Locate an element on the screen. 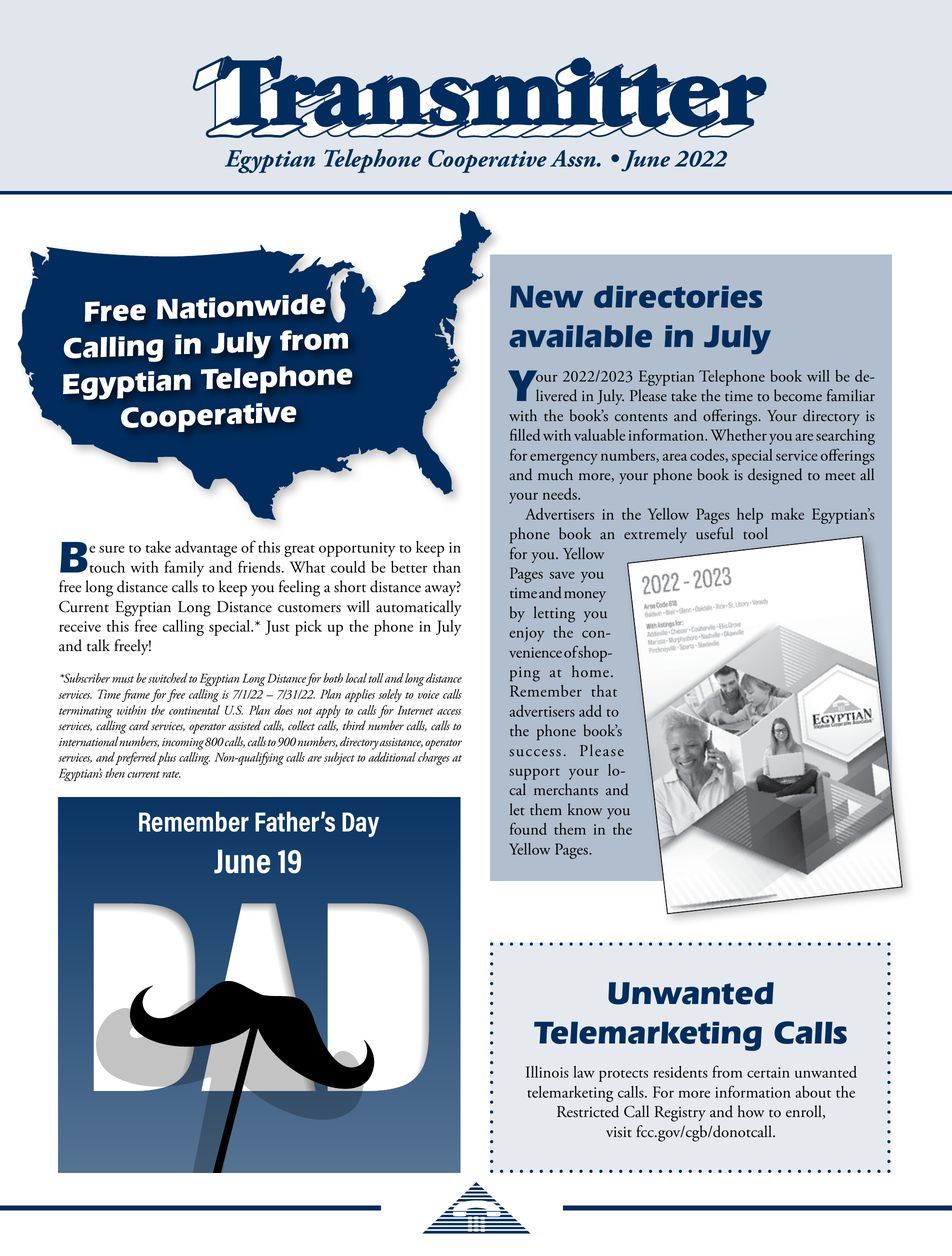  switched is located at coordinates (168, 678).
